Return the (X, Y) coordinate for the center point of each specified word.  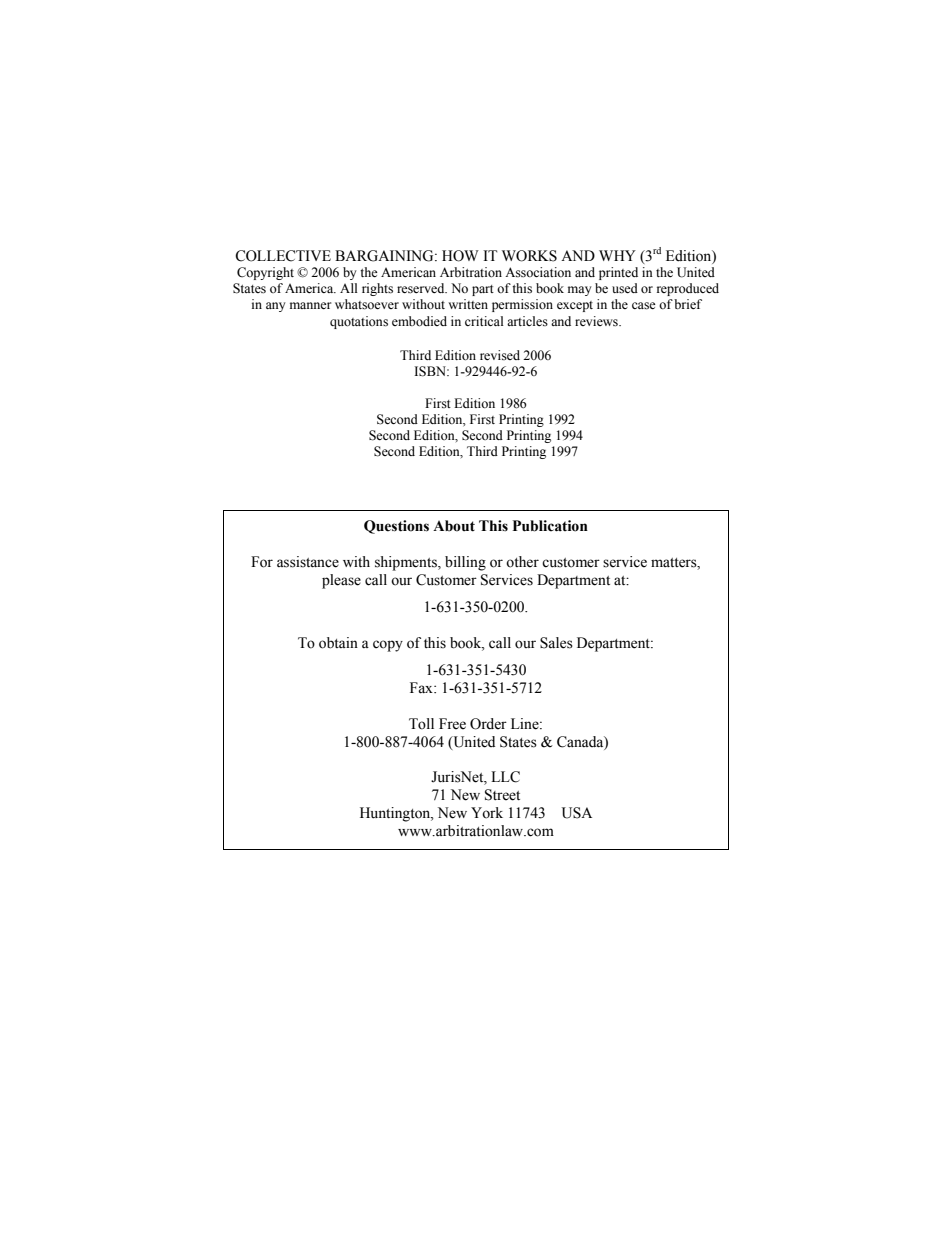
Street (502, 795)
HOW (460, 256)
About (454, 526)
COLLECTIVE (283, 256)
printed (618, 273)
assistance (308, 562)
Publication (550, 526)
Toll (421, 724)
